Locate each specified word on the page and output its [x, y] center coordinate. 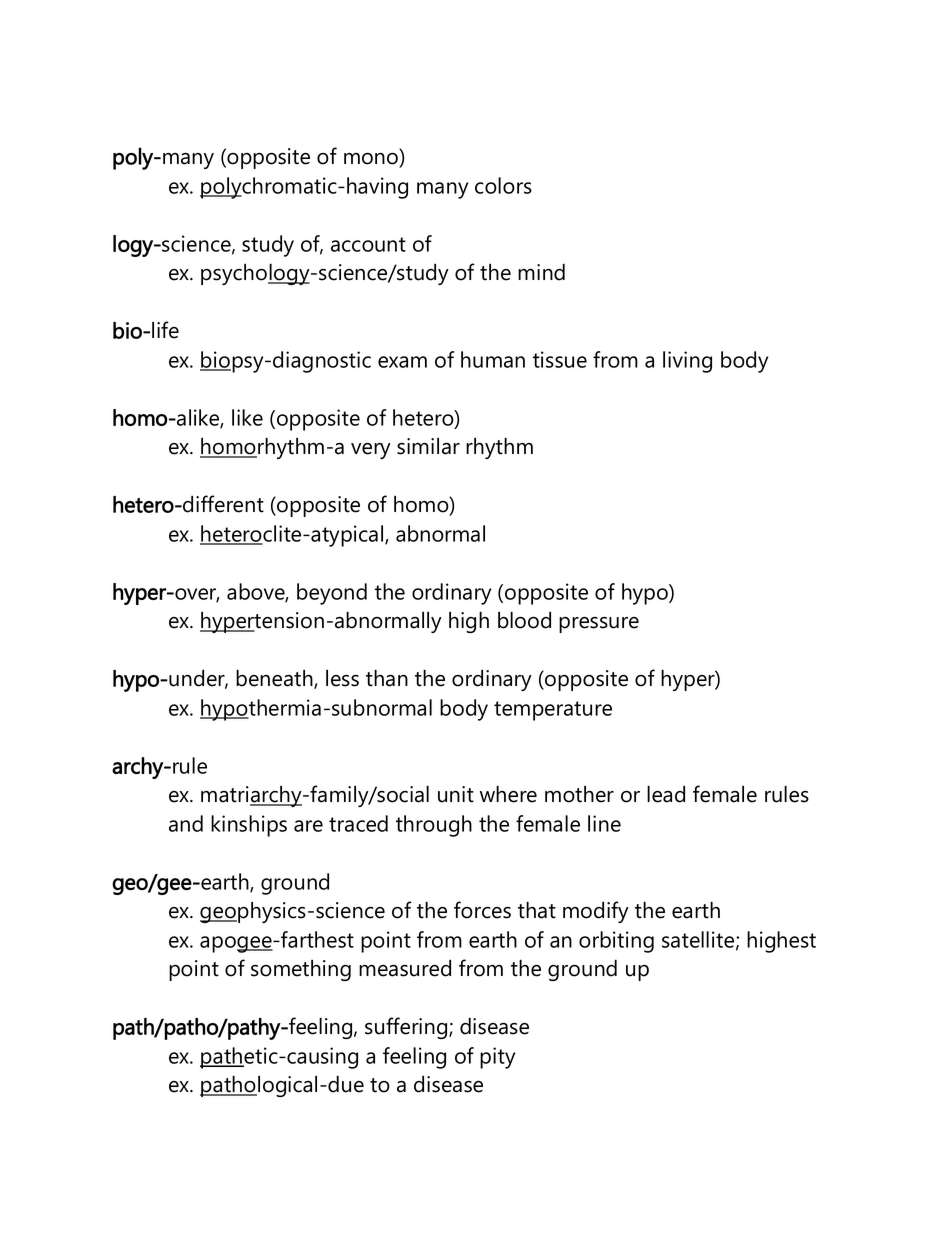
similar [428, 446]
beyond [332, 594]
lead [666, 794]
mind [541, 272]
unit [456, 794]
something [301, 970]
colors [503, 185]
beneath [275, 679]
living [687, 362]
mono [372, 160]
